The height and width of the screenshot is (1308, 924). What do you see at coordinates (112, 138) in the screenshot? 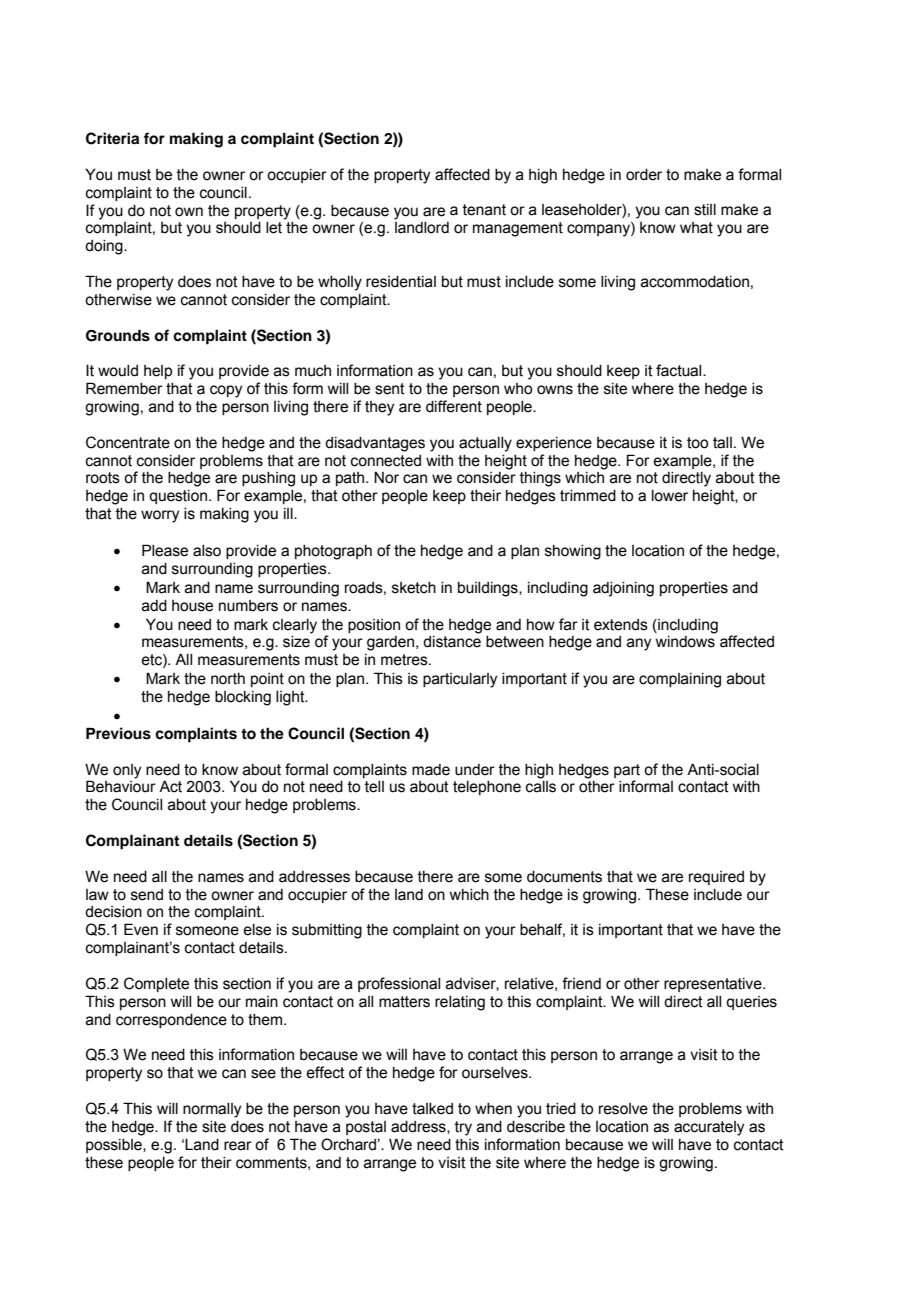
I see `Criteria` at bounding box center [112, 138].
